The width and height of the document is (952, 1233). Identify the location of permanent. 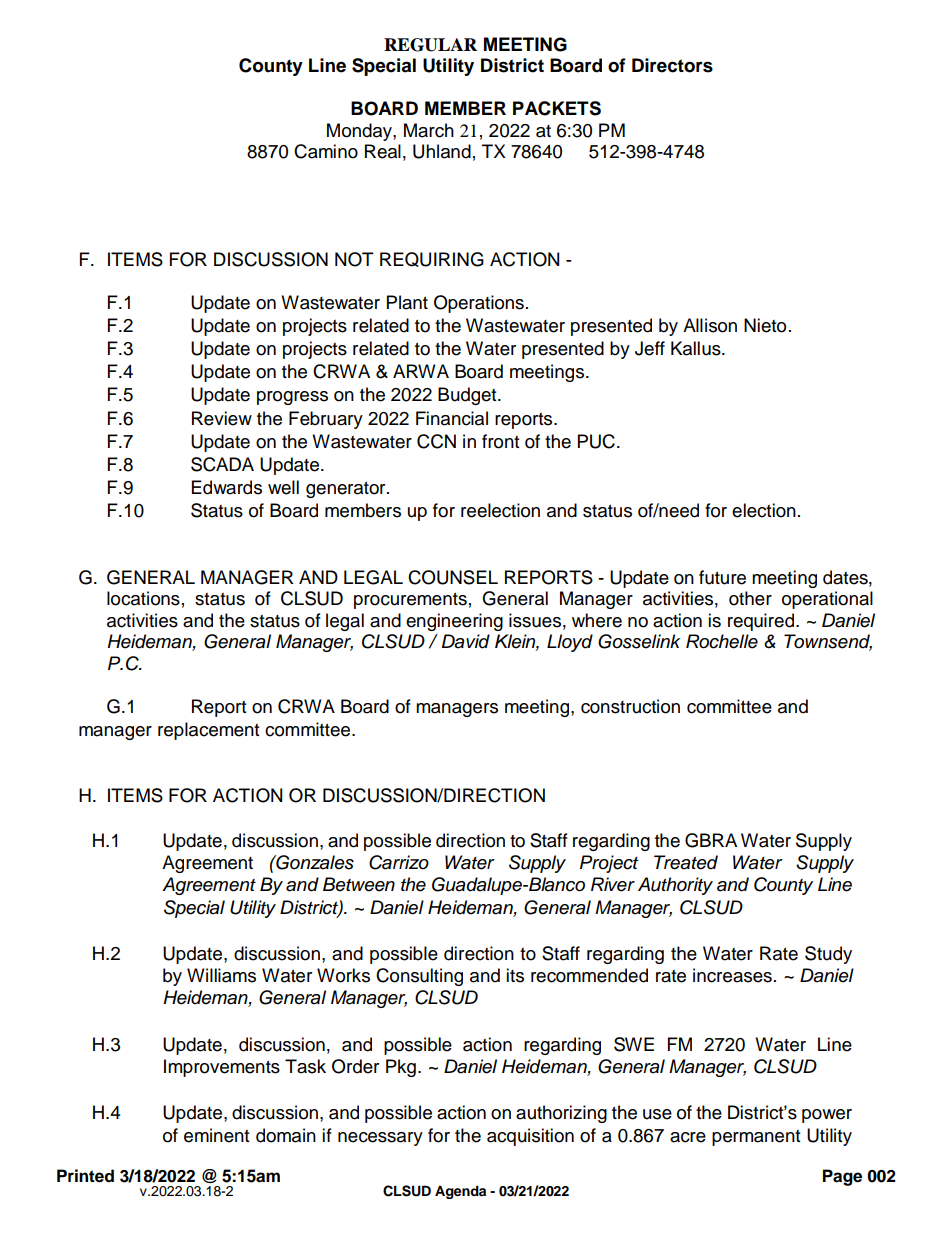
(756, 1138).
